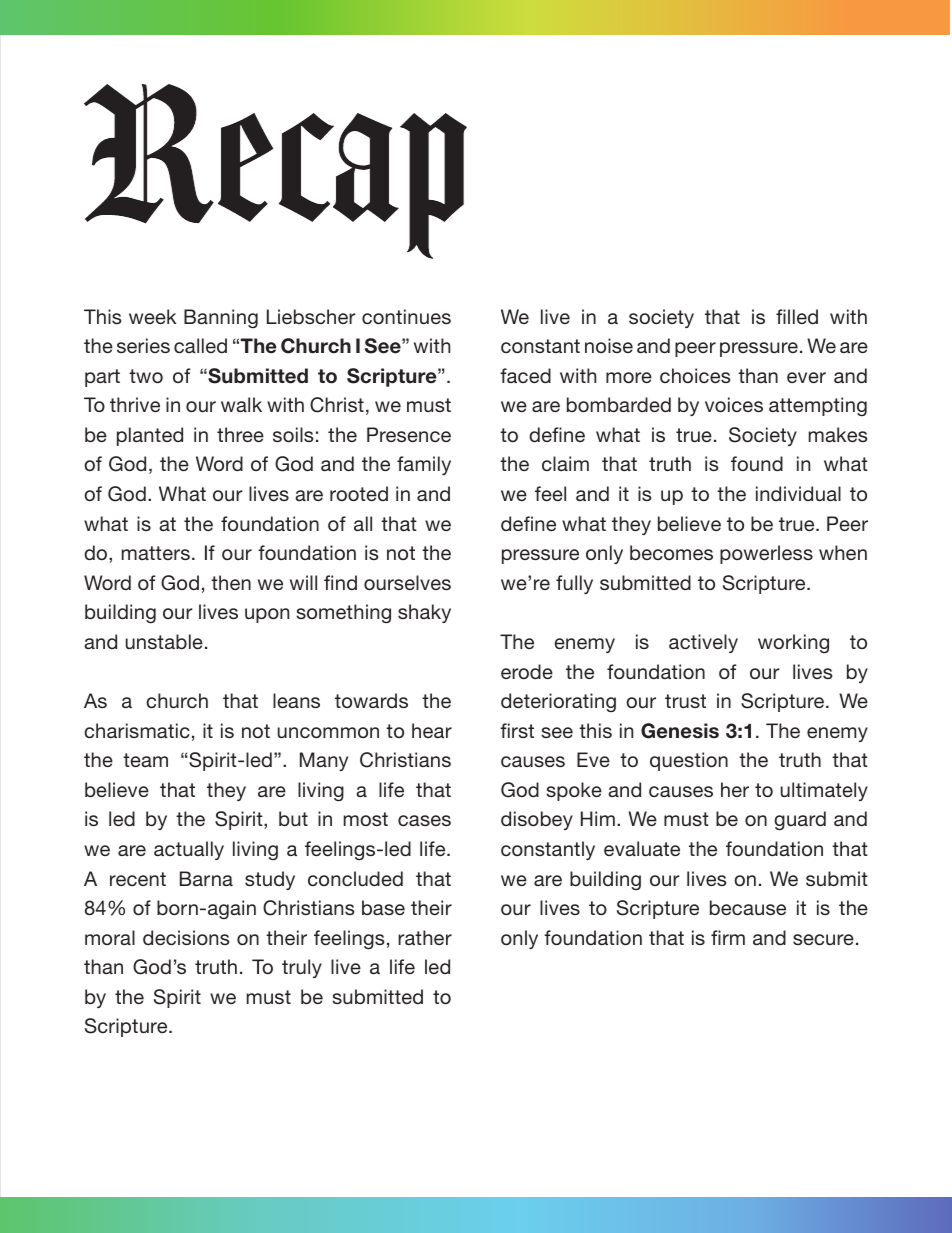  What do you see at coordinates (200, 345) in the screenshot?
I see `called` at bounding box center [200, 345].
